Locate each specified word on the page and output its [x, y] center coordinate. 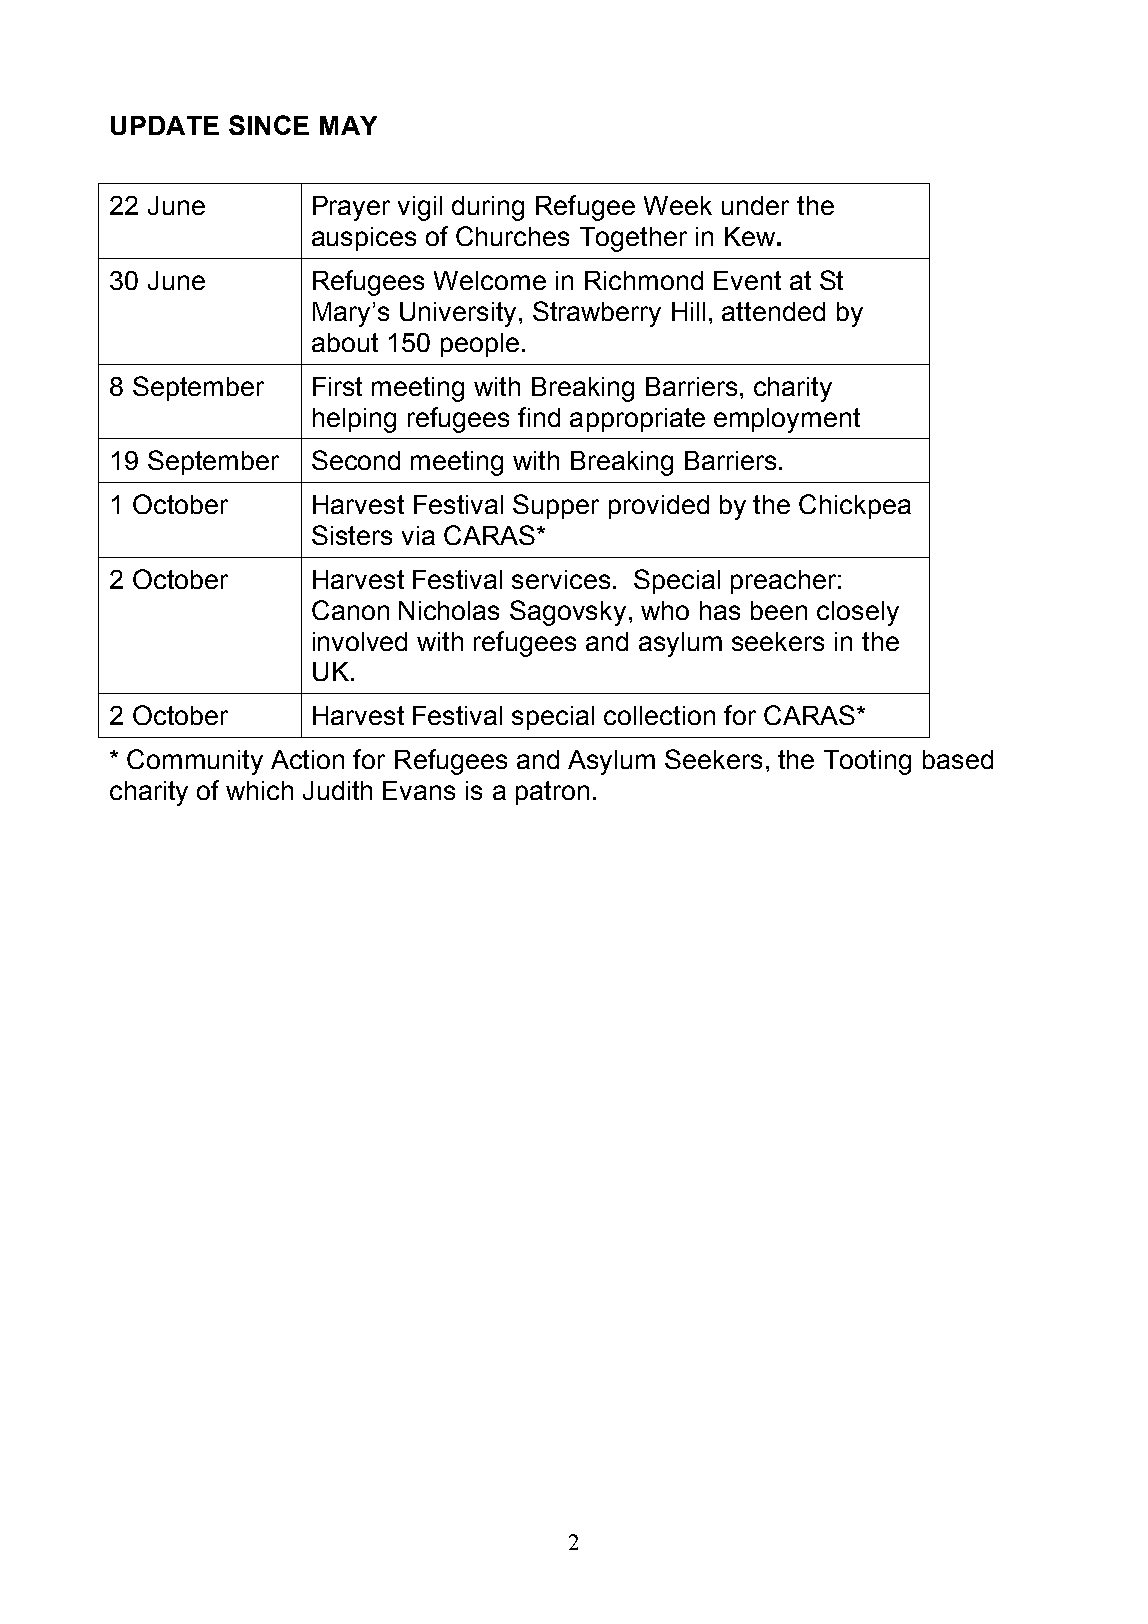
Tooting [867, 762]
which [259, 790]
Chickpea [855, 506]
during [488, 208]
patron [552, 793]
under [755, 205]
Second [356, 460]
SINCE [269, 125]
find [539, 417]
